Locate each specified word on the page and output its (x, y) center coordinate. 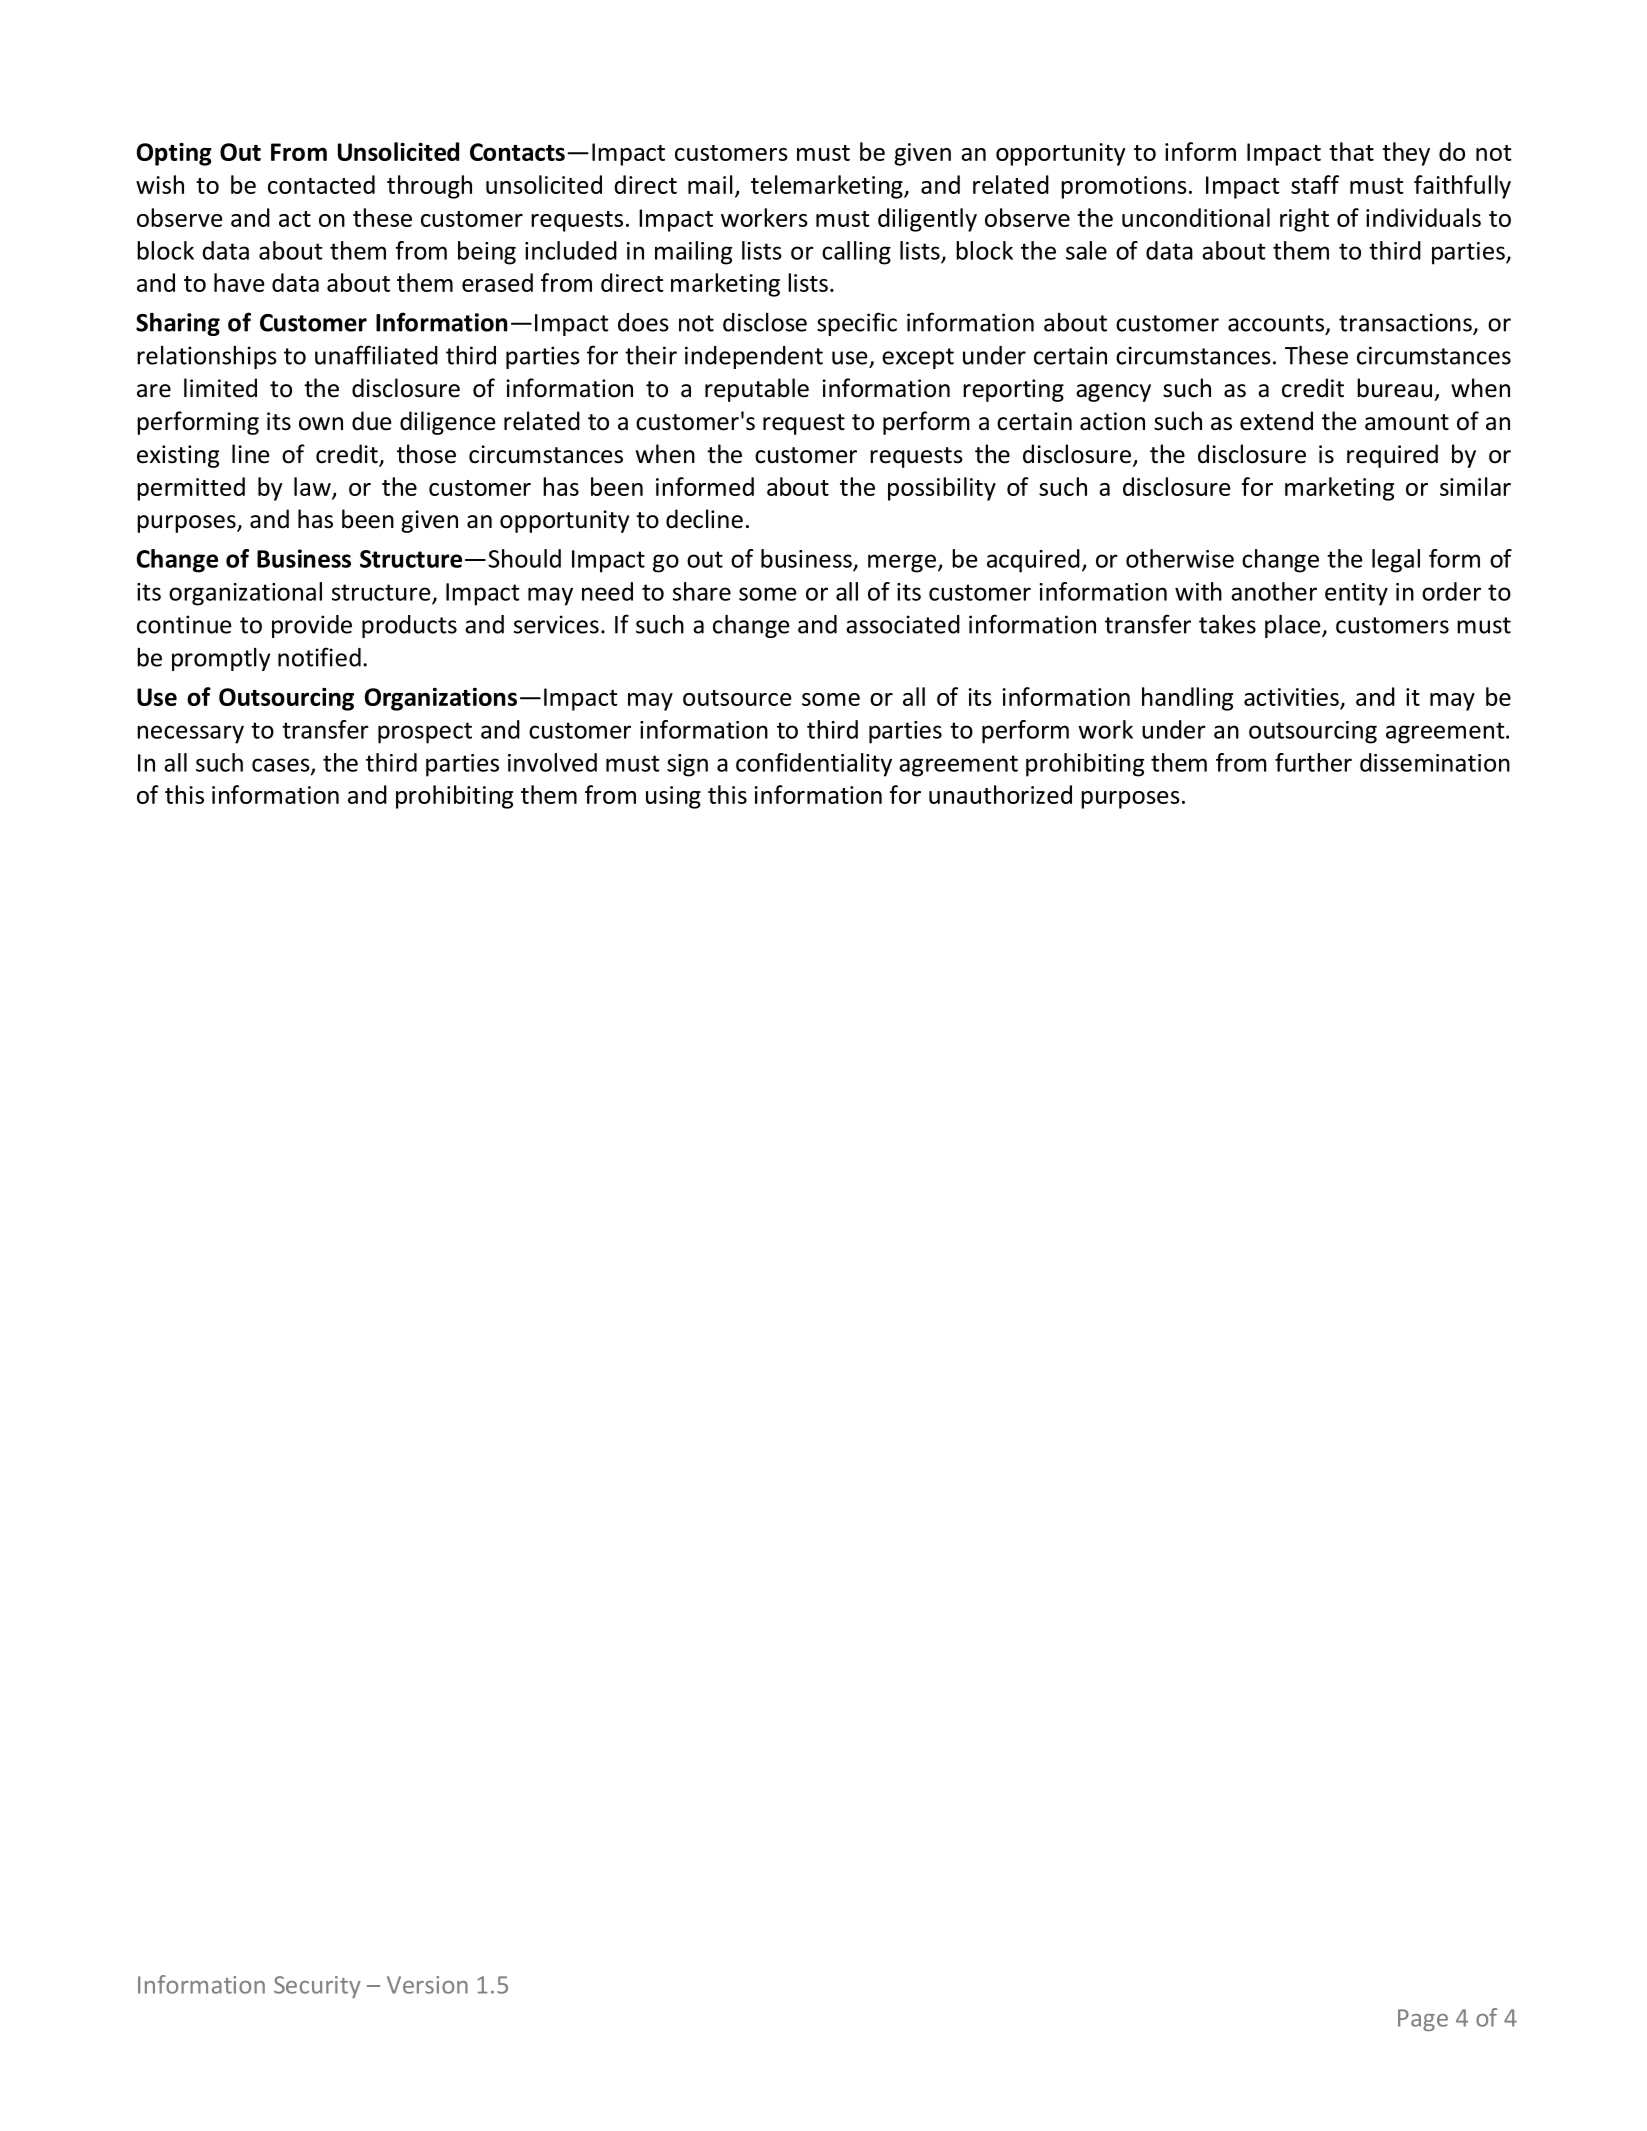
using (673, 797)
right (1304, 220)
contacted (321, 184)
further (1313, 762)
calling (856, 253)
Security (317, 1987)
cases (282, 766)
